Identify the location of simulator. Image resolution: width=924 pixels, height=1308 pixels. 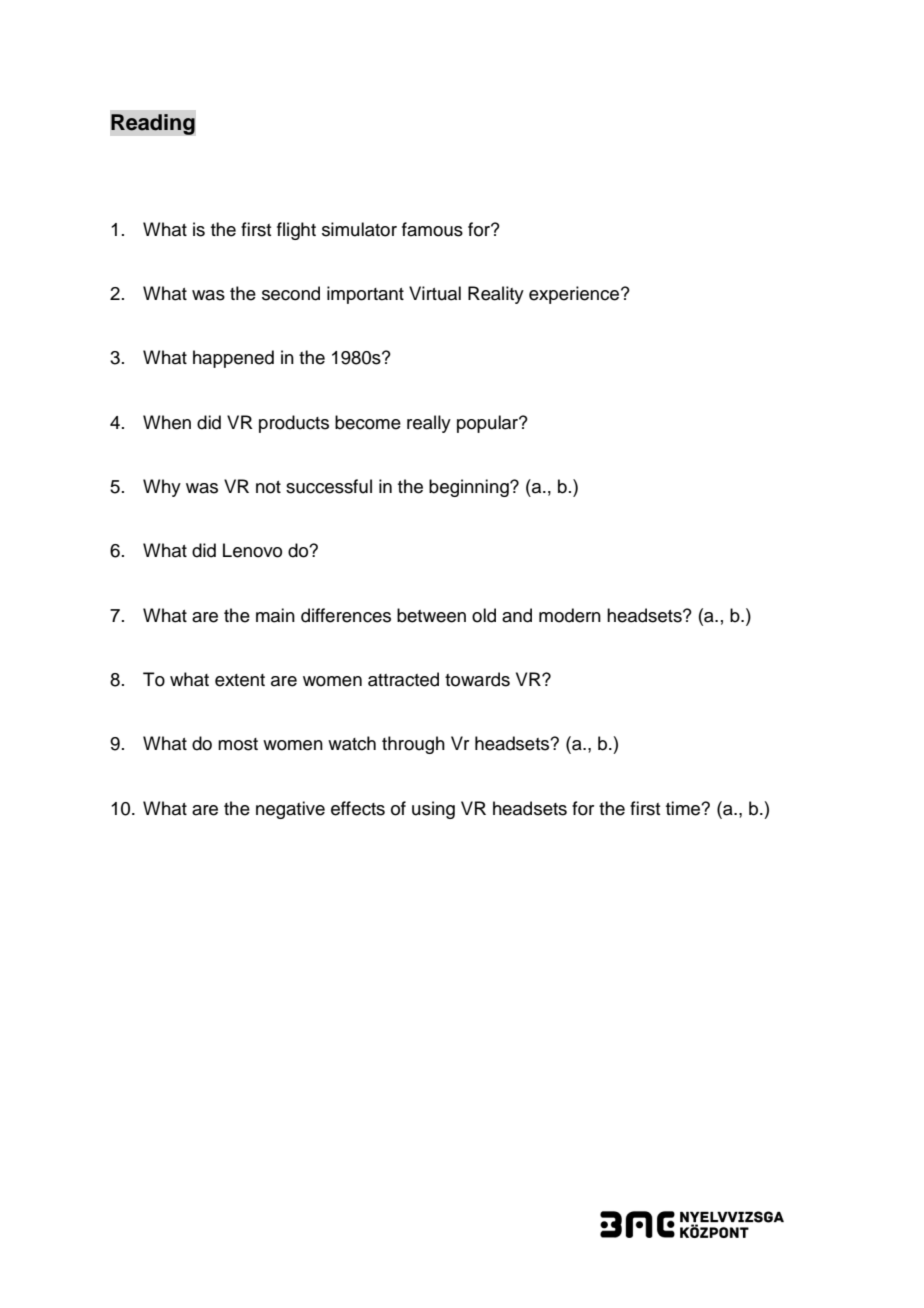
(359, 229).
